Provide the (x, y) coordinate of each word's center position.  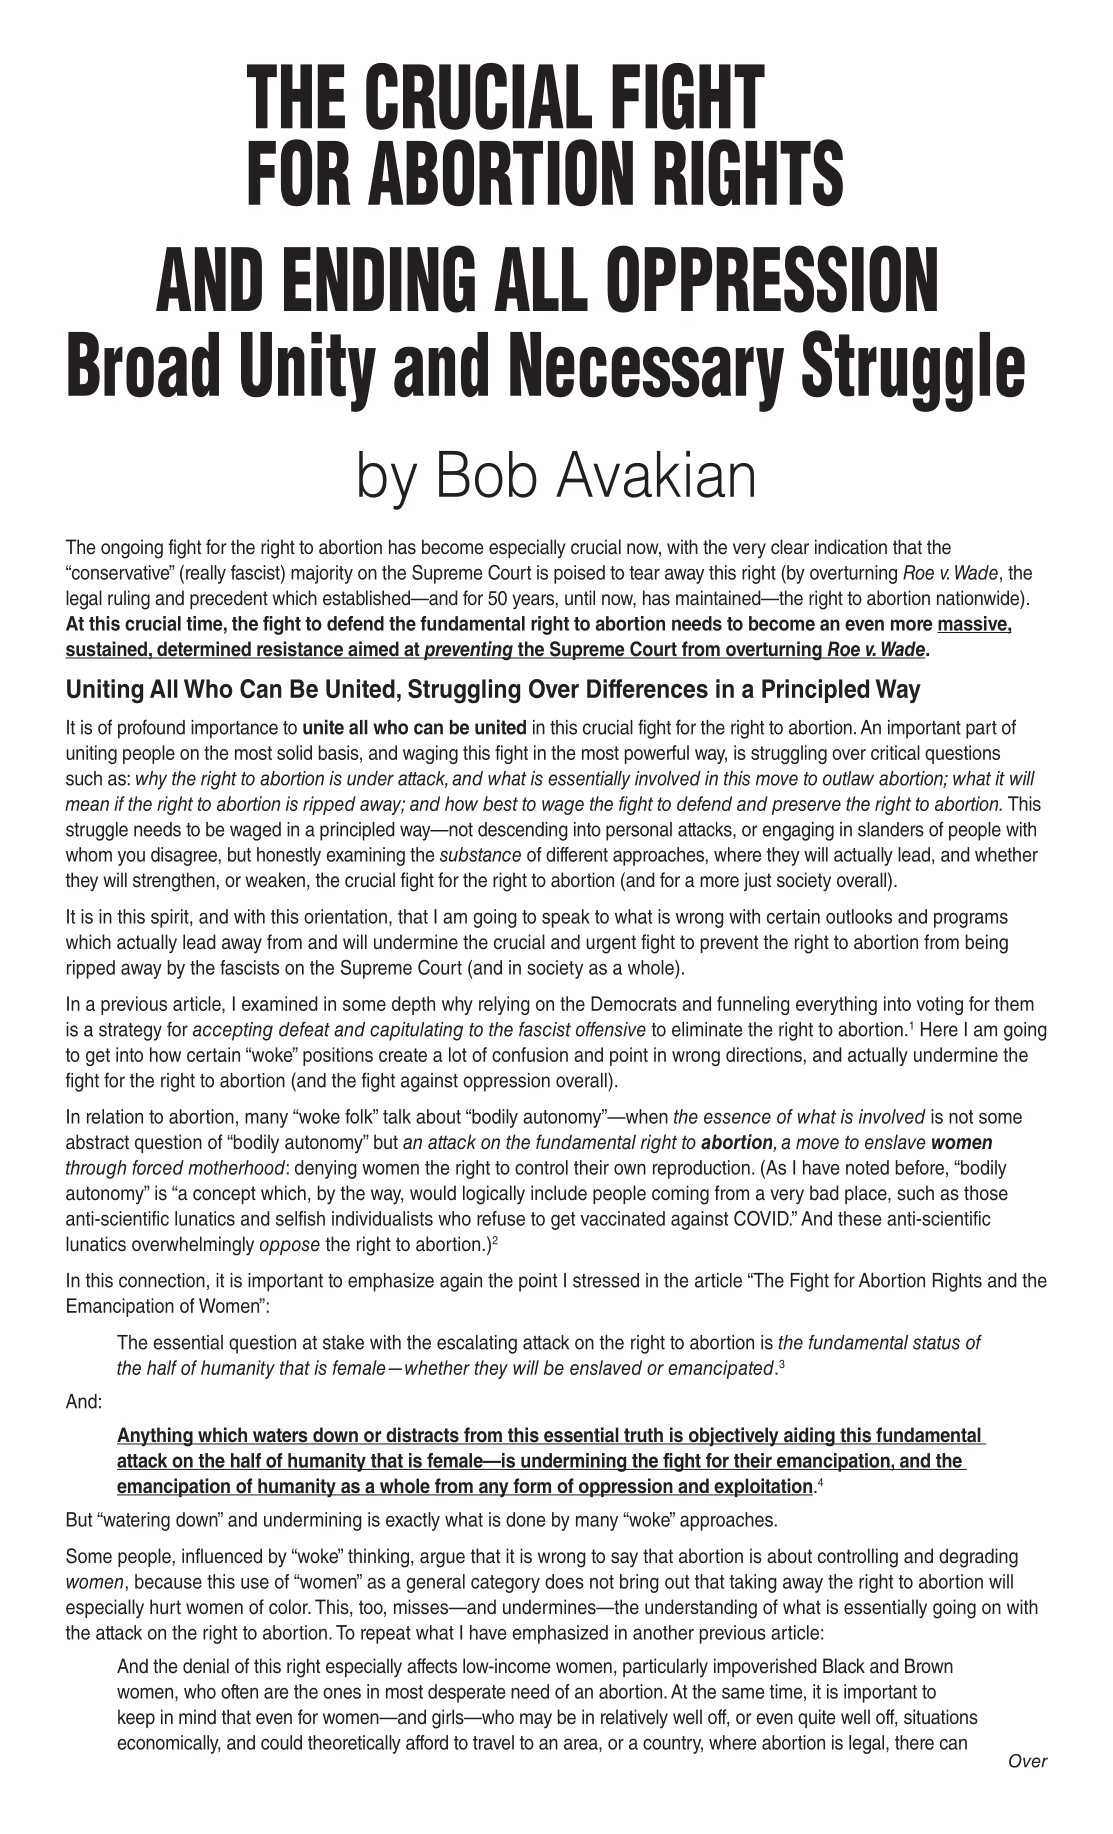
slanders (891, 829)
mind (197, 1717)
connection (162, 1280)
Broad (143, 365)
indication (851, 547)
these (859, 1218)
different (577, 854)
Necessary (647, 372)
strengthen (174, 882)
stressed (606, 1280)
